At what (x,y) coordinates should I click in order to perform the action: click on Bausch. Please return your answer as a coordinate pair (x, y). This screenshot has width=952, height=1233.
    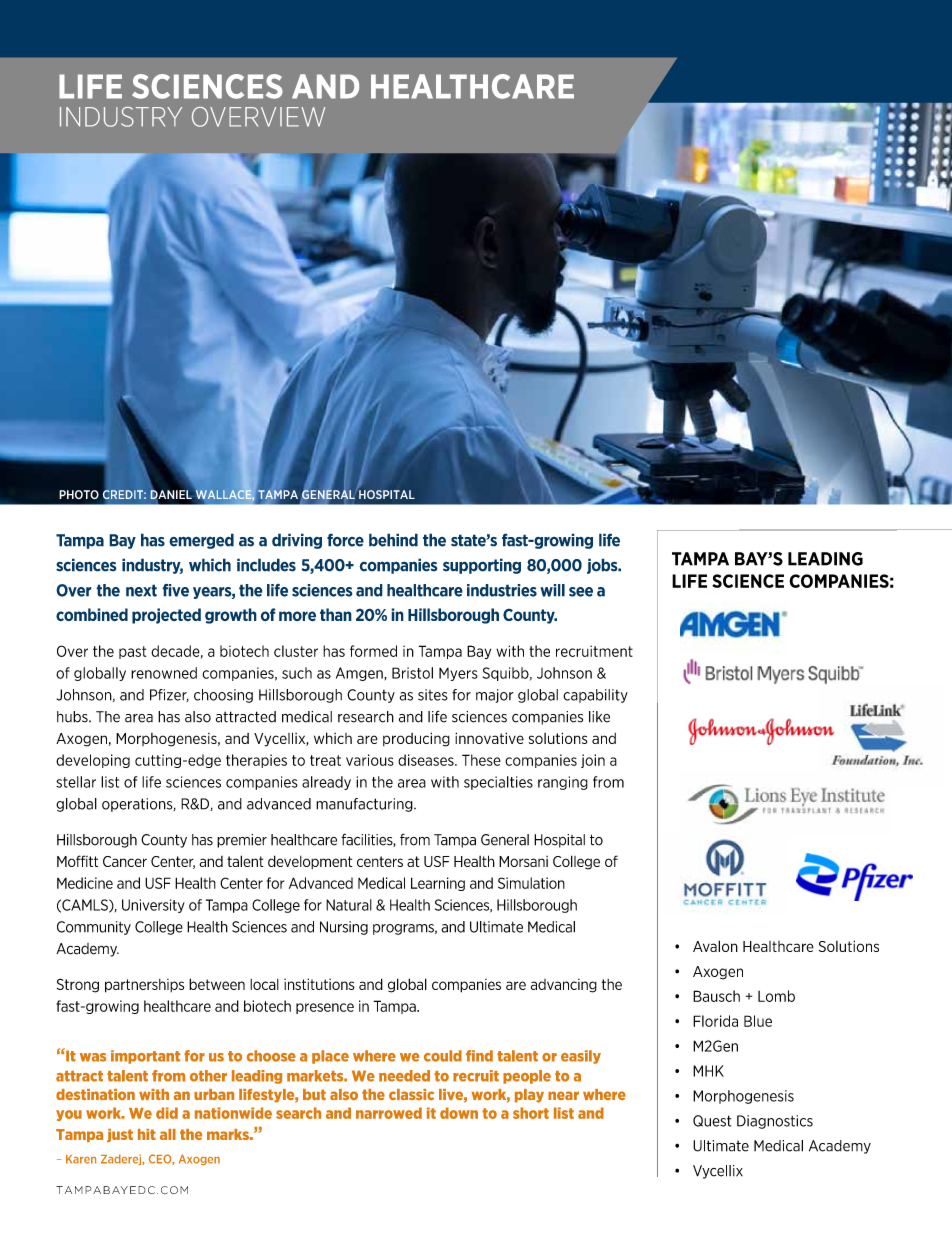
    Looking at the image, I should click on (716, 996).
